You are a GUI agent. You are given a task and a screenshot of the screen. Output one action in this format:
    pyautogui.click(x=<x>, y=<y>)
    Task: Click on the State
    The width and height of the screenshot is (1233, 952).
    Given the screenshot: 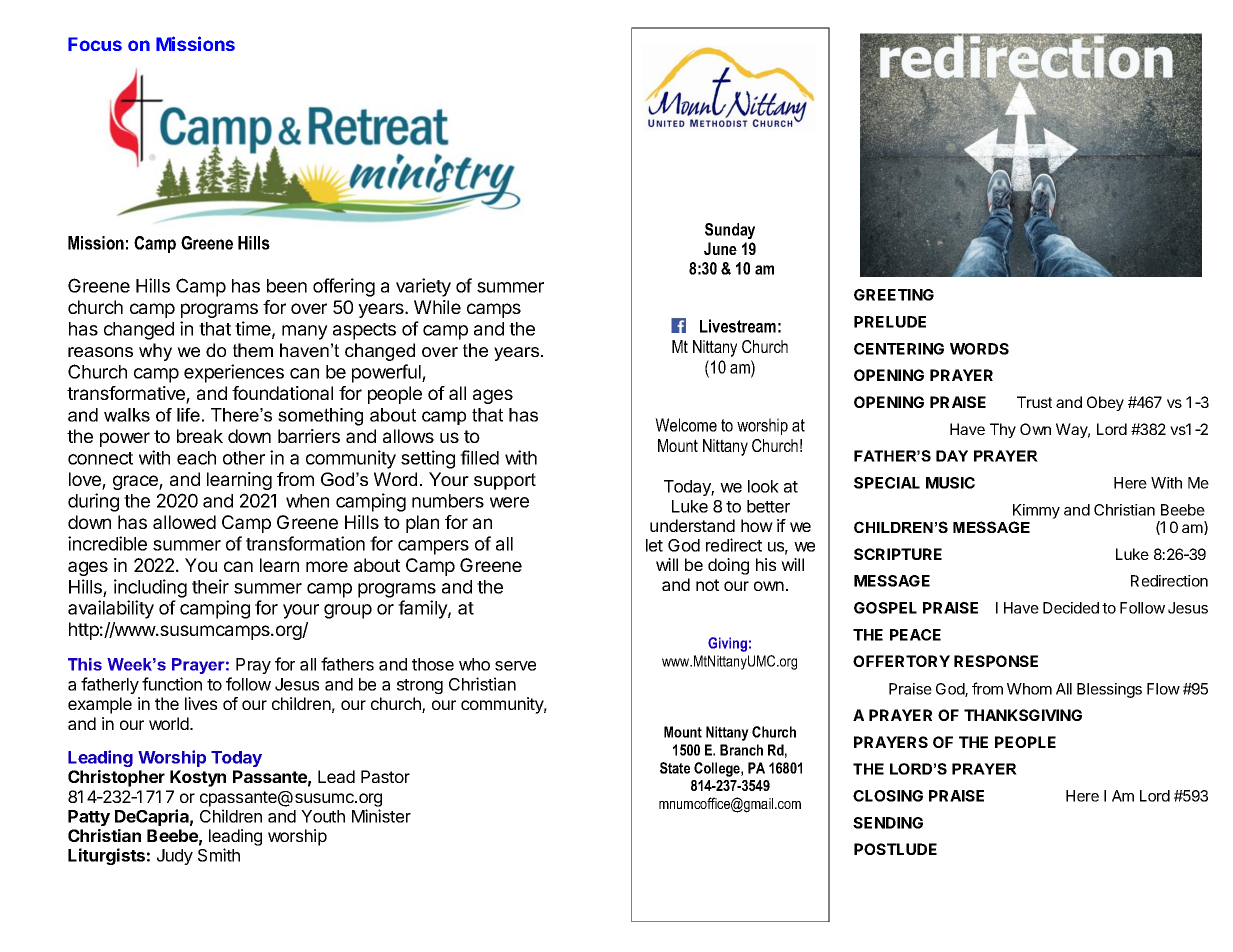 What is the action you would take?
    pyautogui.click(x=675, y=768)
